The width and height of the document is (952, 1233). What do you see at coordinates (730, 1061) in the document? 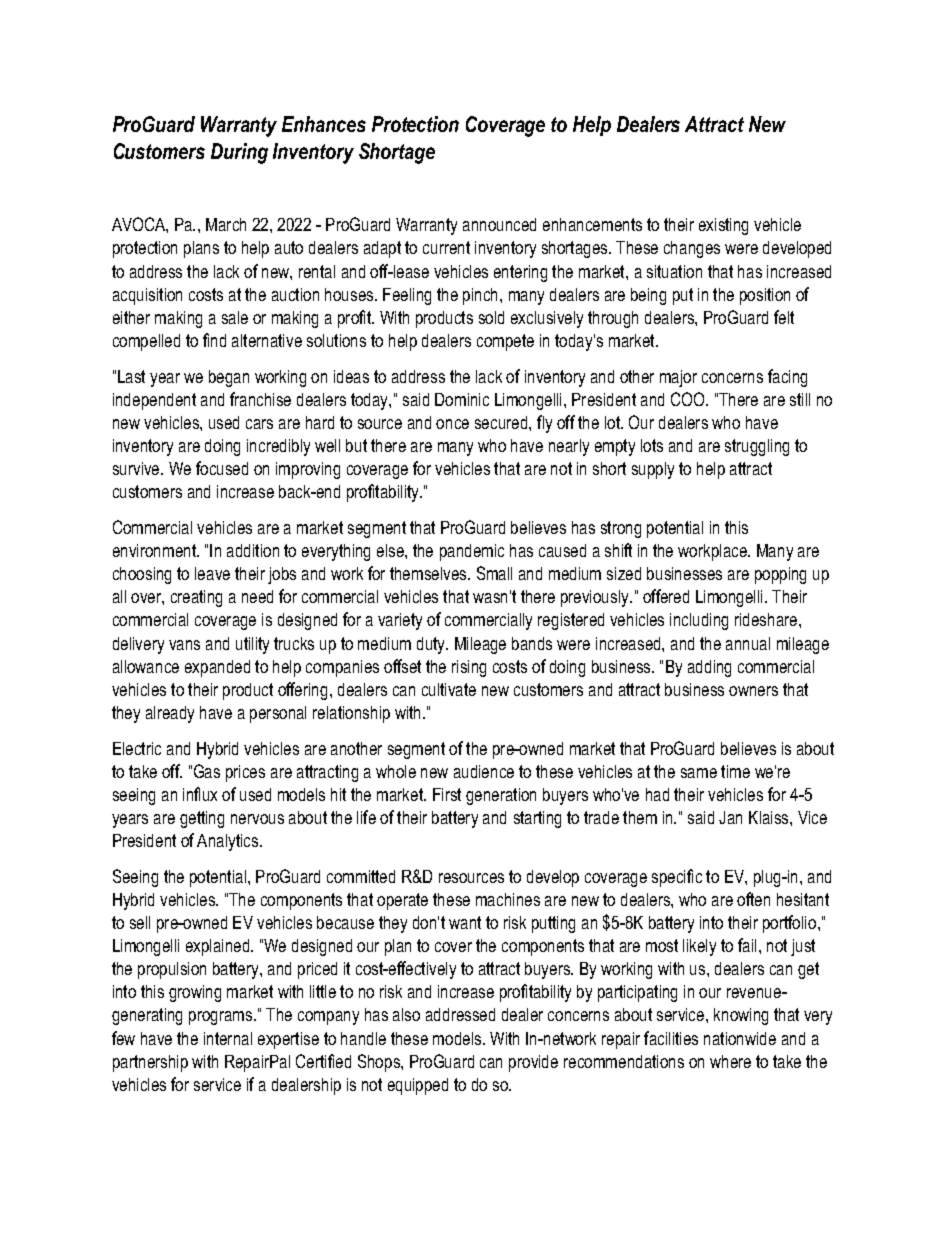
I see `where` at bounding box center [730, 1061].
